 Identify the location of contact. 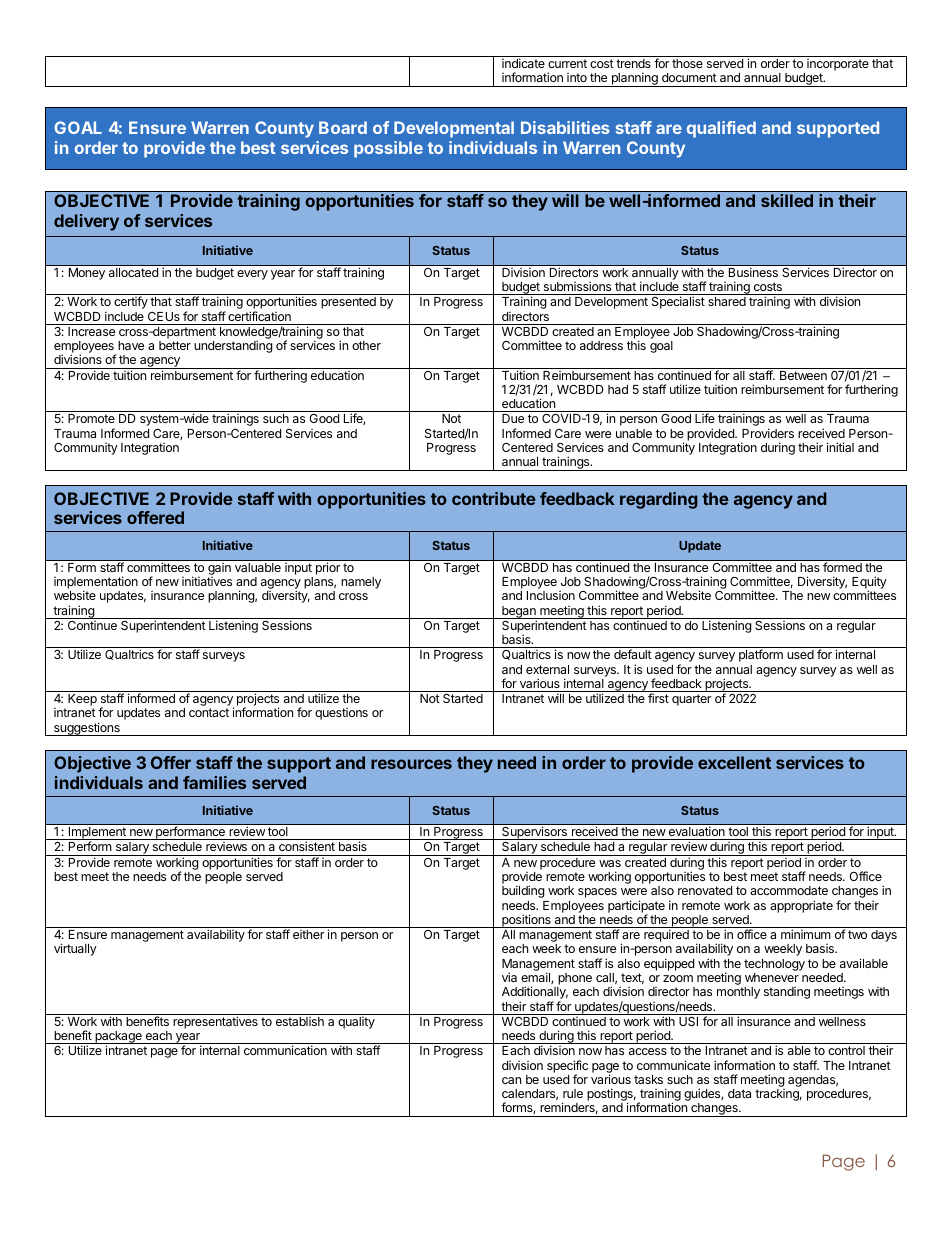
(209, 712).
